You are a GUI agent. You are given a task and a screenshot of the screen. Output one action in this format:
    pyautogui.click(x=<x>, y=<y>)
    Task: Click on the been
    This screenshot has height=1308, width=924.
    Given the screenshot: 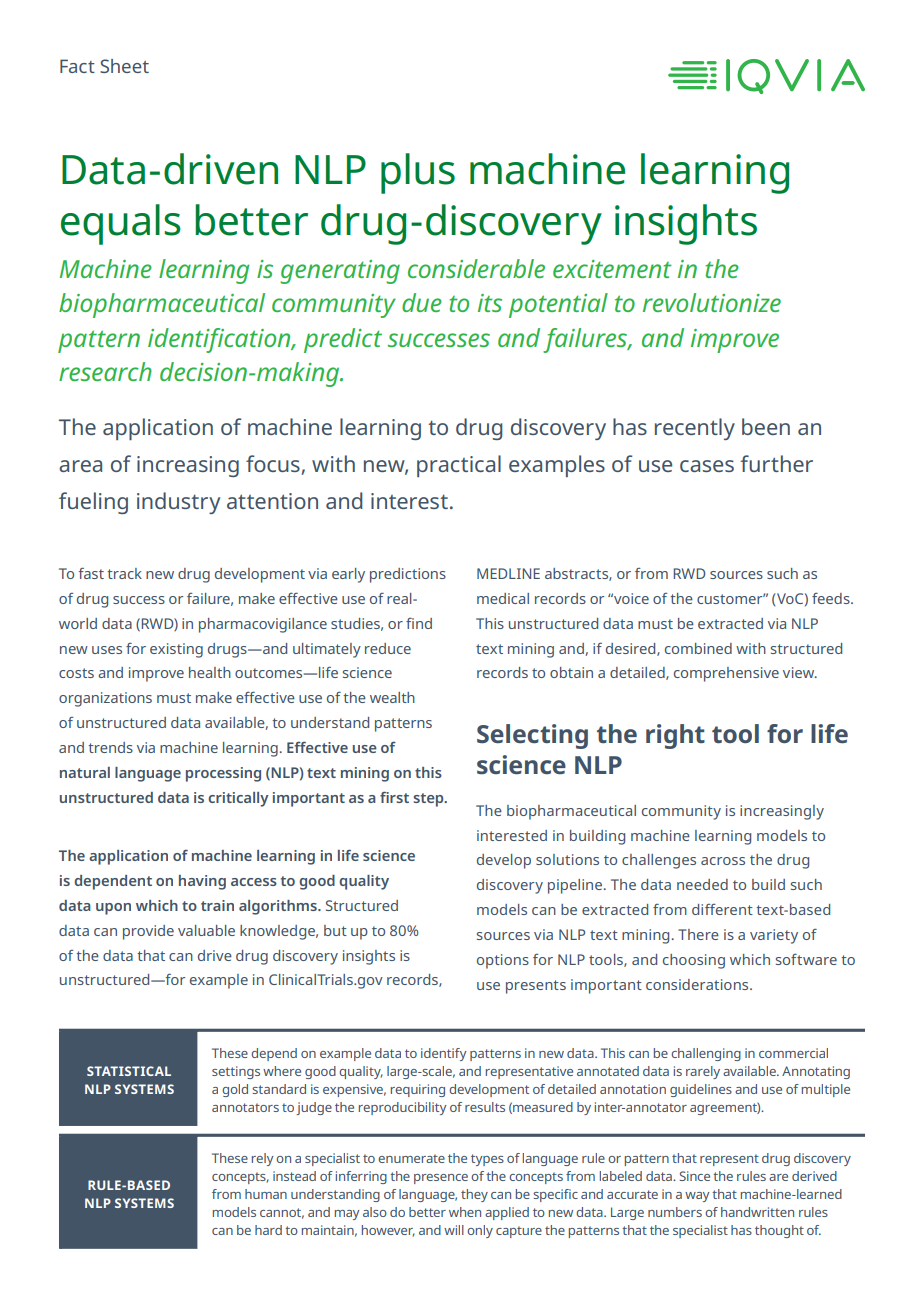 What is the action you would take?
    pyautogui.click(x=766, y=426)
